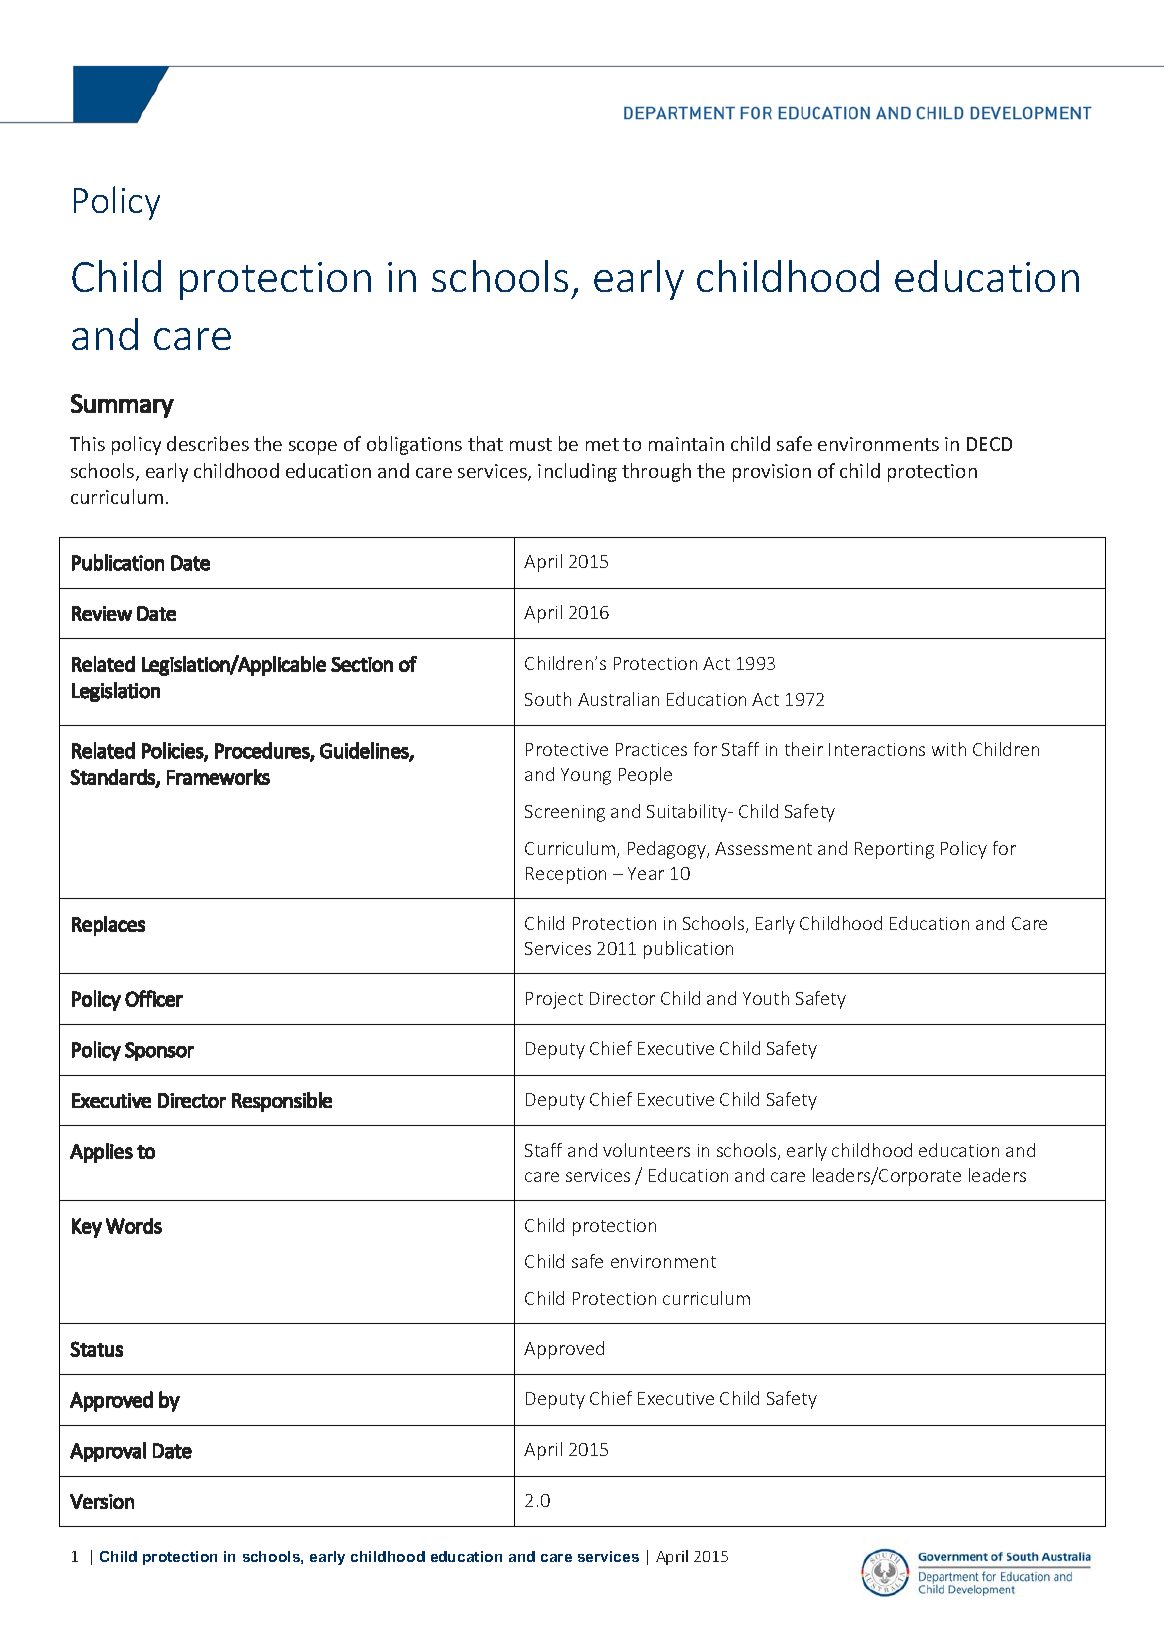 This page has width=1165, height=1649. I want to click on Year, so click(646, 873).
